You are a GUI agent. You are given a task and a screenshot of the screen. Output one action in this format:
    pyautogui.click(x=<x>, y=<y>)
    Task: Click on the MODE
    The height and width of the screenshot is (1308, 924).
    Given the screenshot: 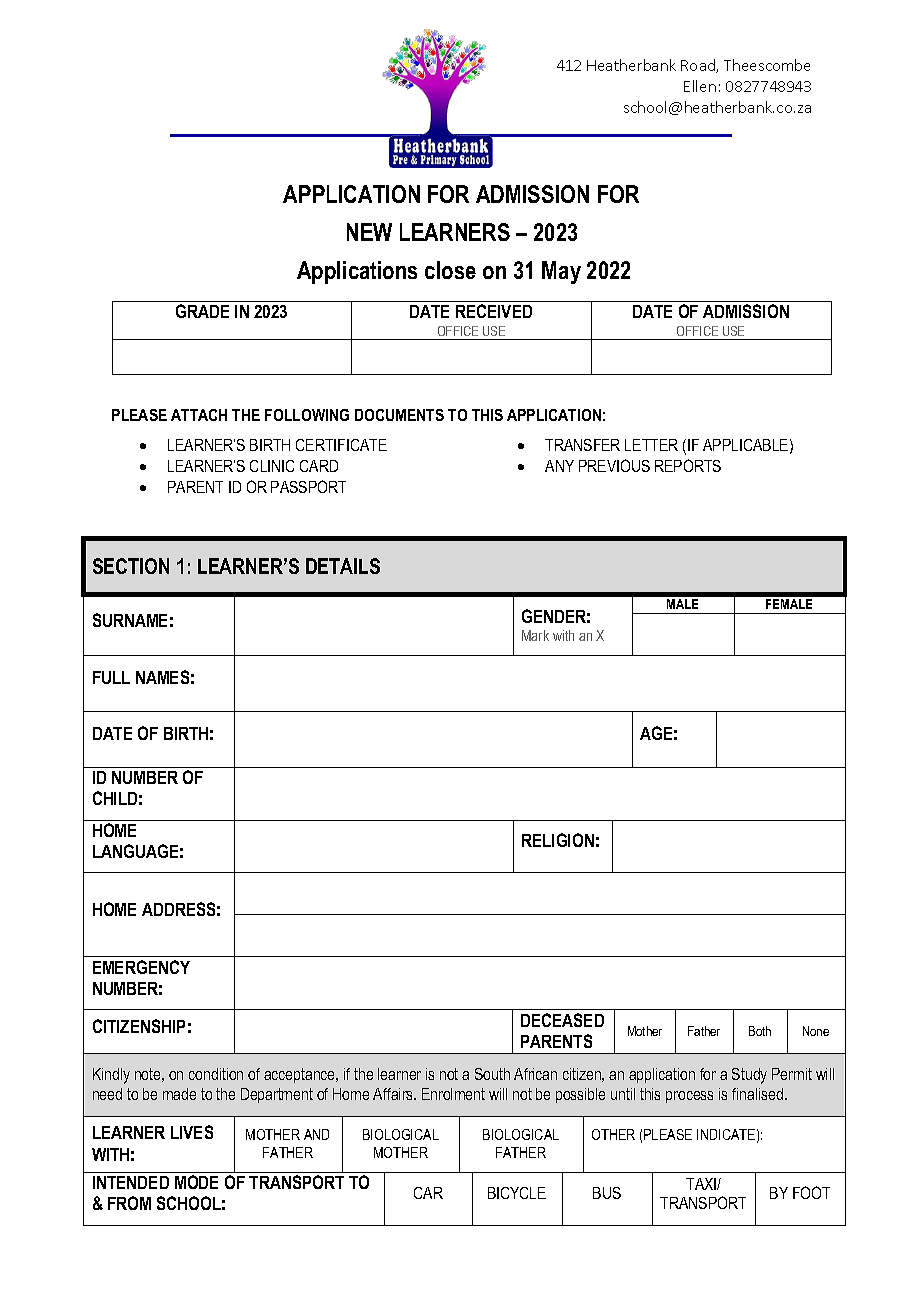 What is the action you would take?
    pyautogui.click(x=196, y=1182)
